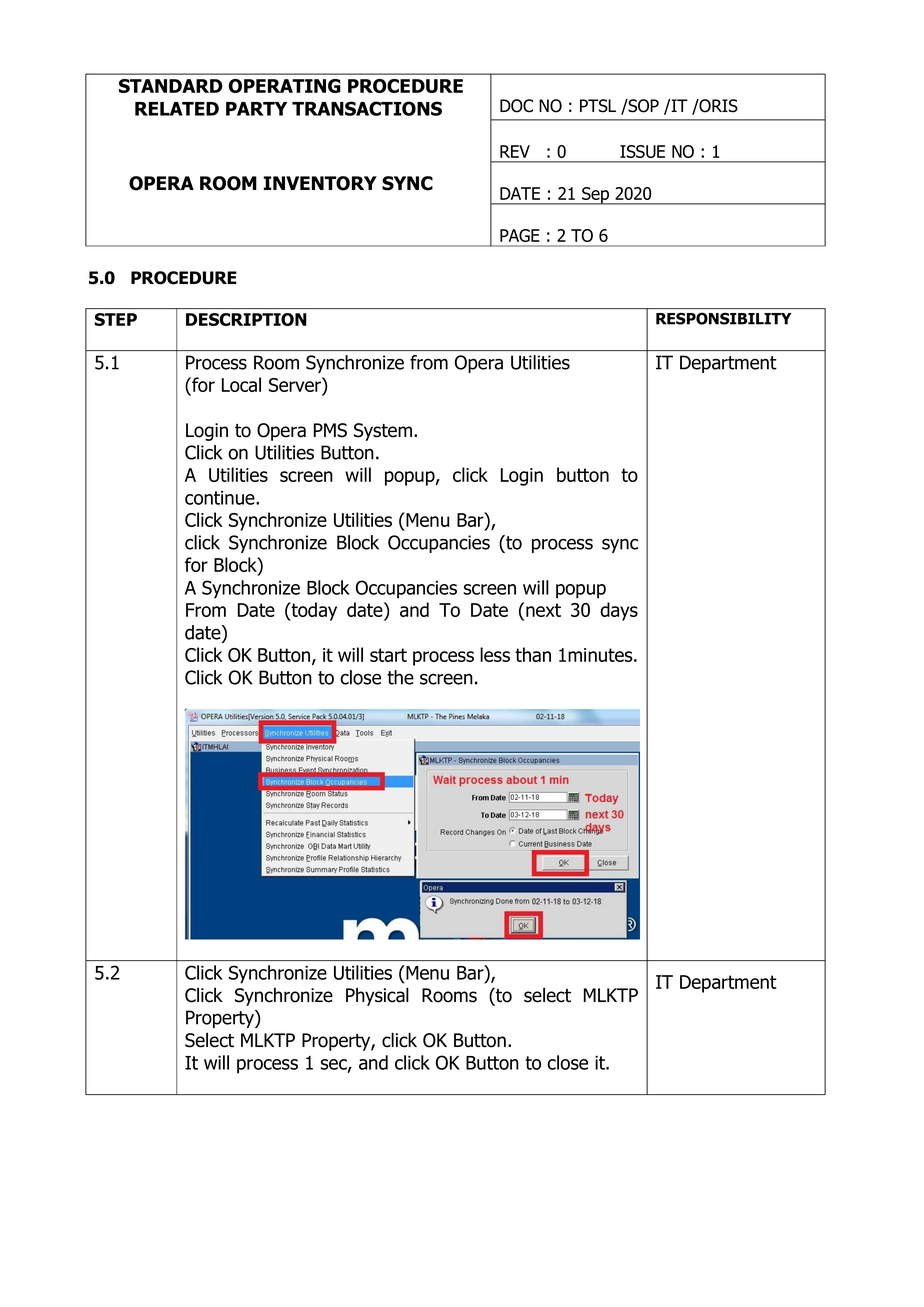 The height and width of the page is (1307, 924). Describe the element at coordinates (400, 677) in the page. I see `the` at that location.
